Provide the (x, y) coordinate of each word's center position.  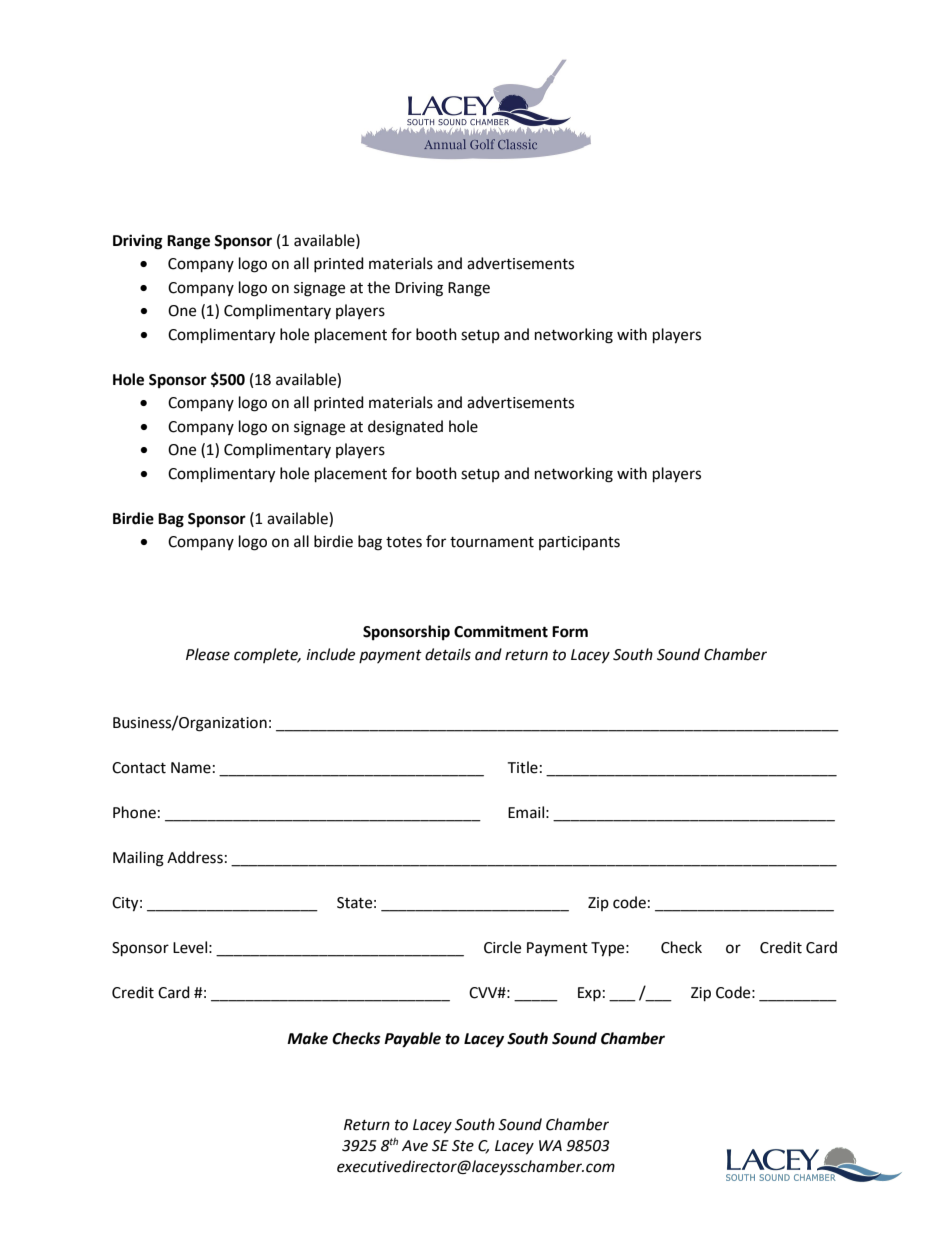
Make (307, 1038)
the (378, 287)
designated (405, 428)
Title (522, 767)
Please (208, 654)
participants (579, 543)
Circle (502, 947)
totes (404, 542)
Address (195, 857)
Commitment (501, 631)
